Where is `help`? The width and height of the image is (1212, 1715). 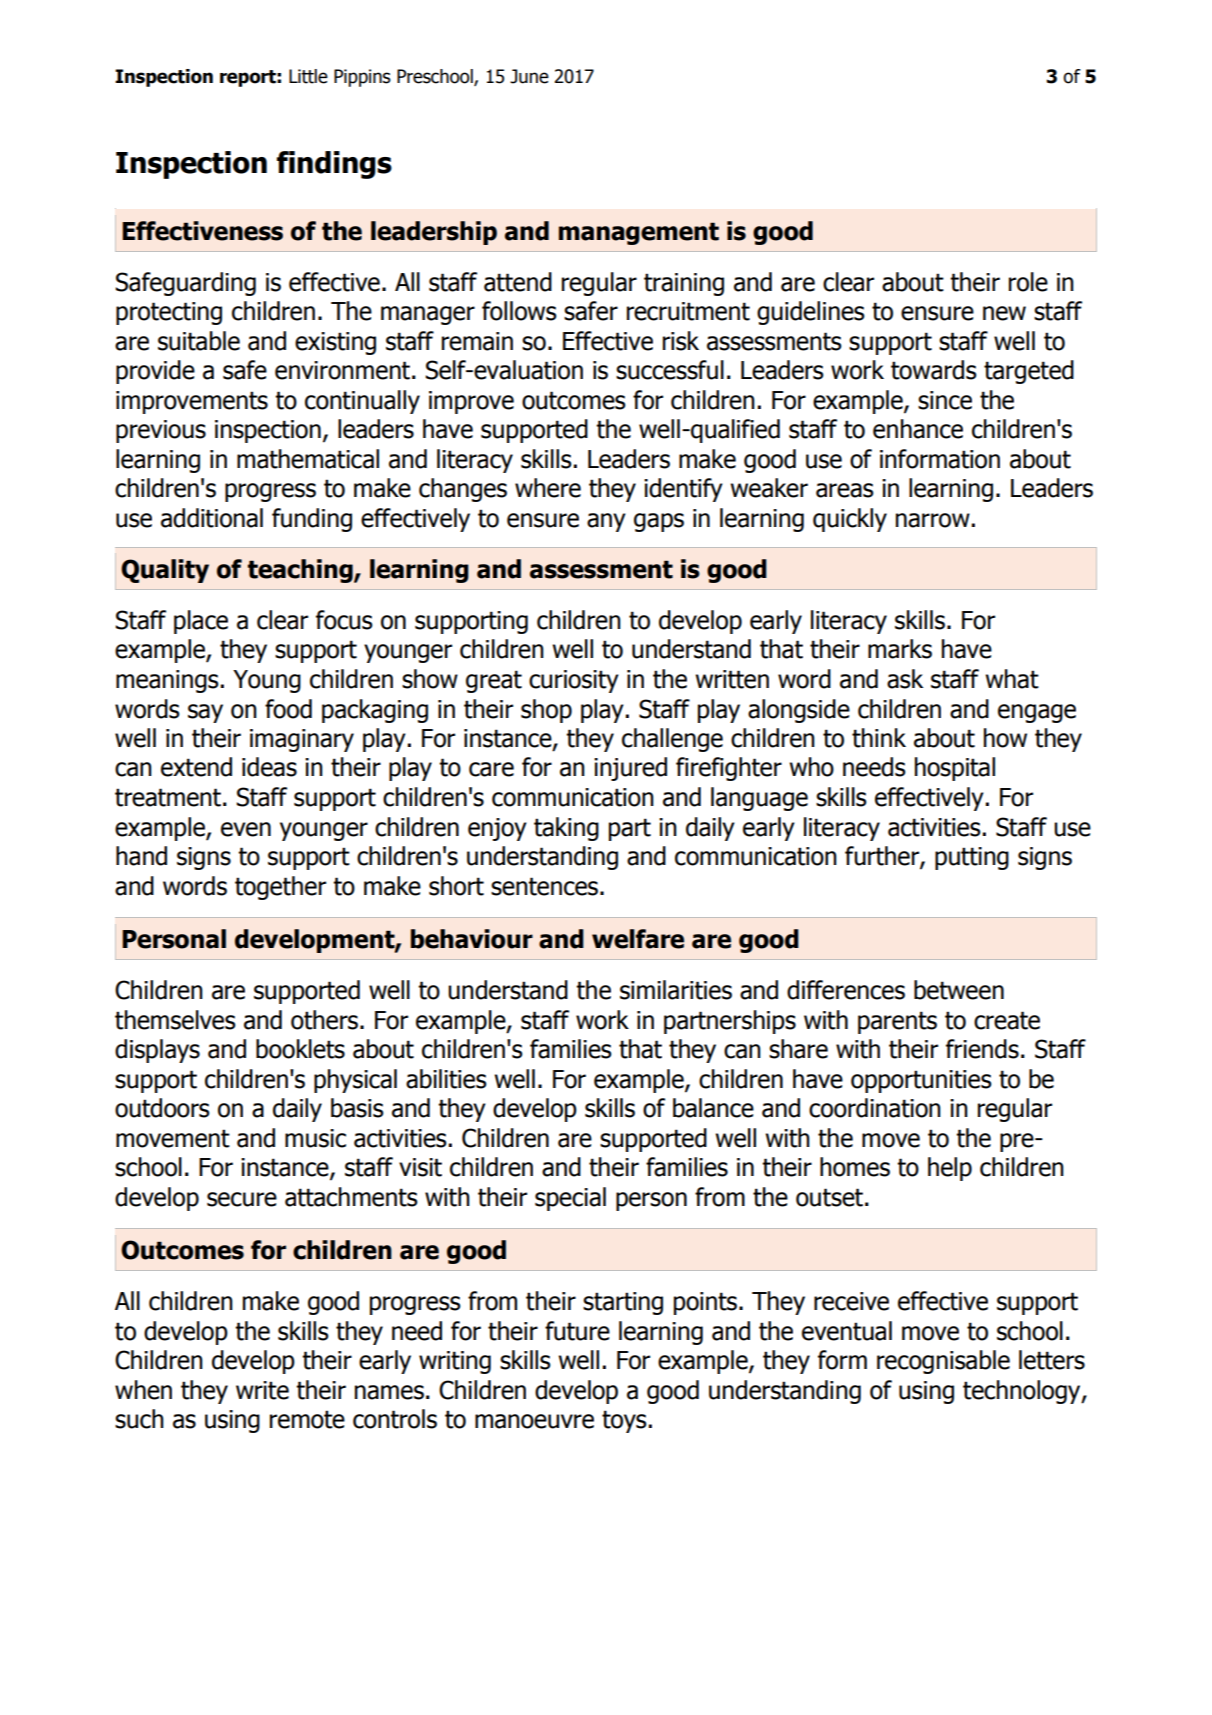
help is located at coordinates (950, 1169).
